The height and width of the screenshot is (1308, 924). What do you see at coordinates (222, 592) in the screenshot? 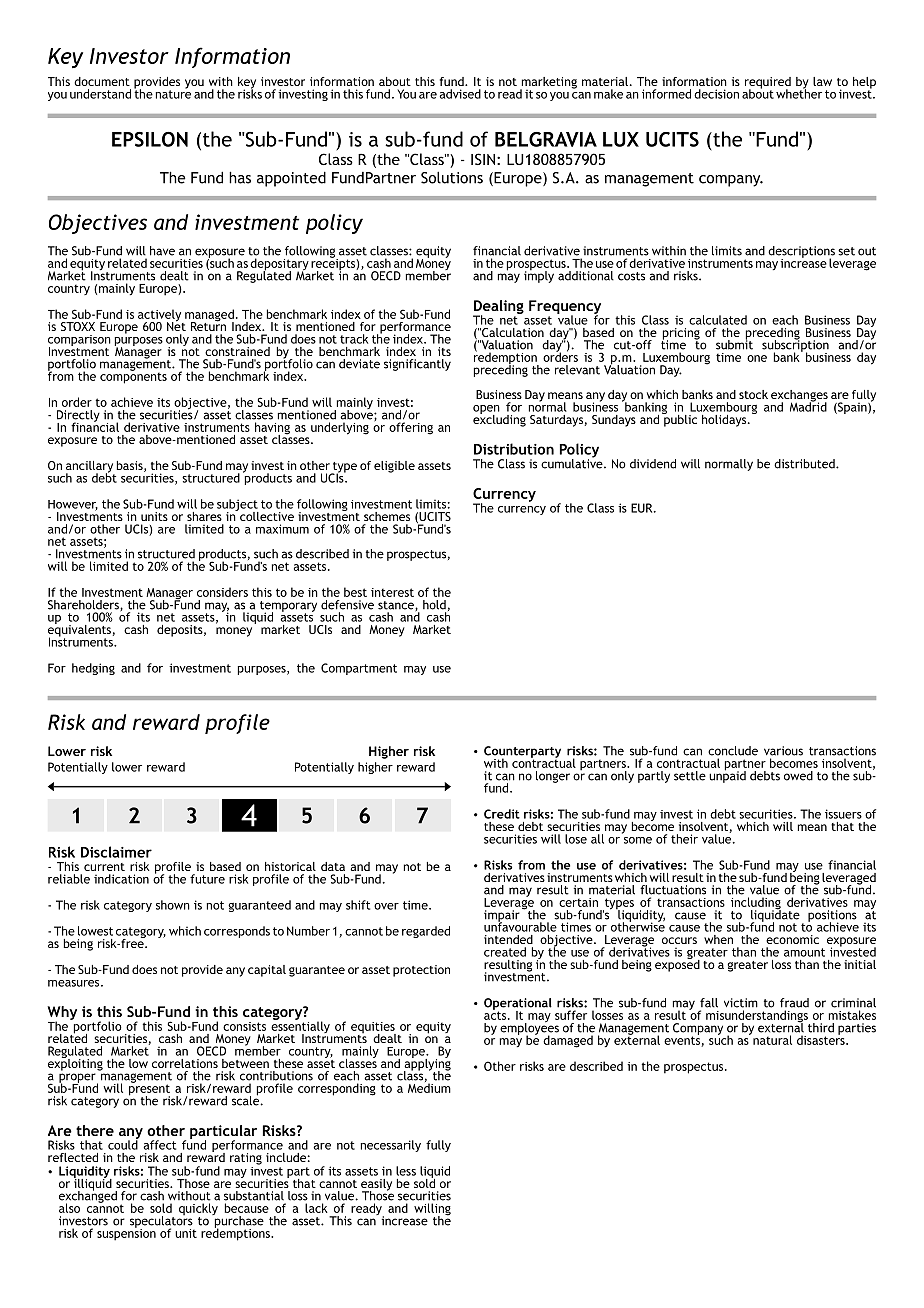
I see `considers` at bounding box center [222, 592].
